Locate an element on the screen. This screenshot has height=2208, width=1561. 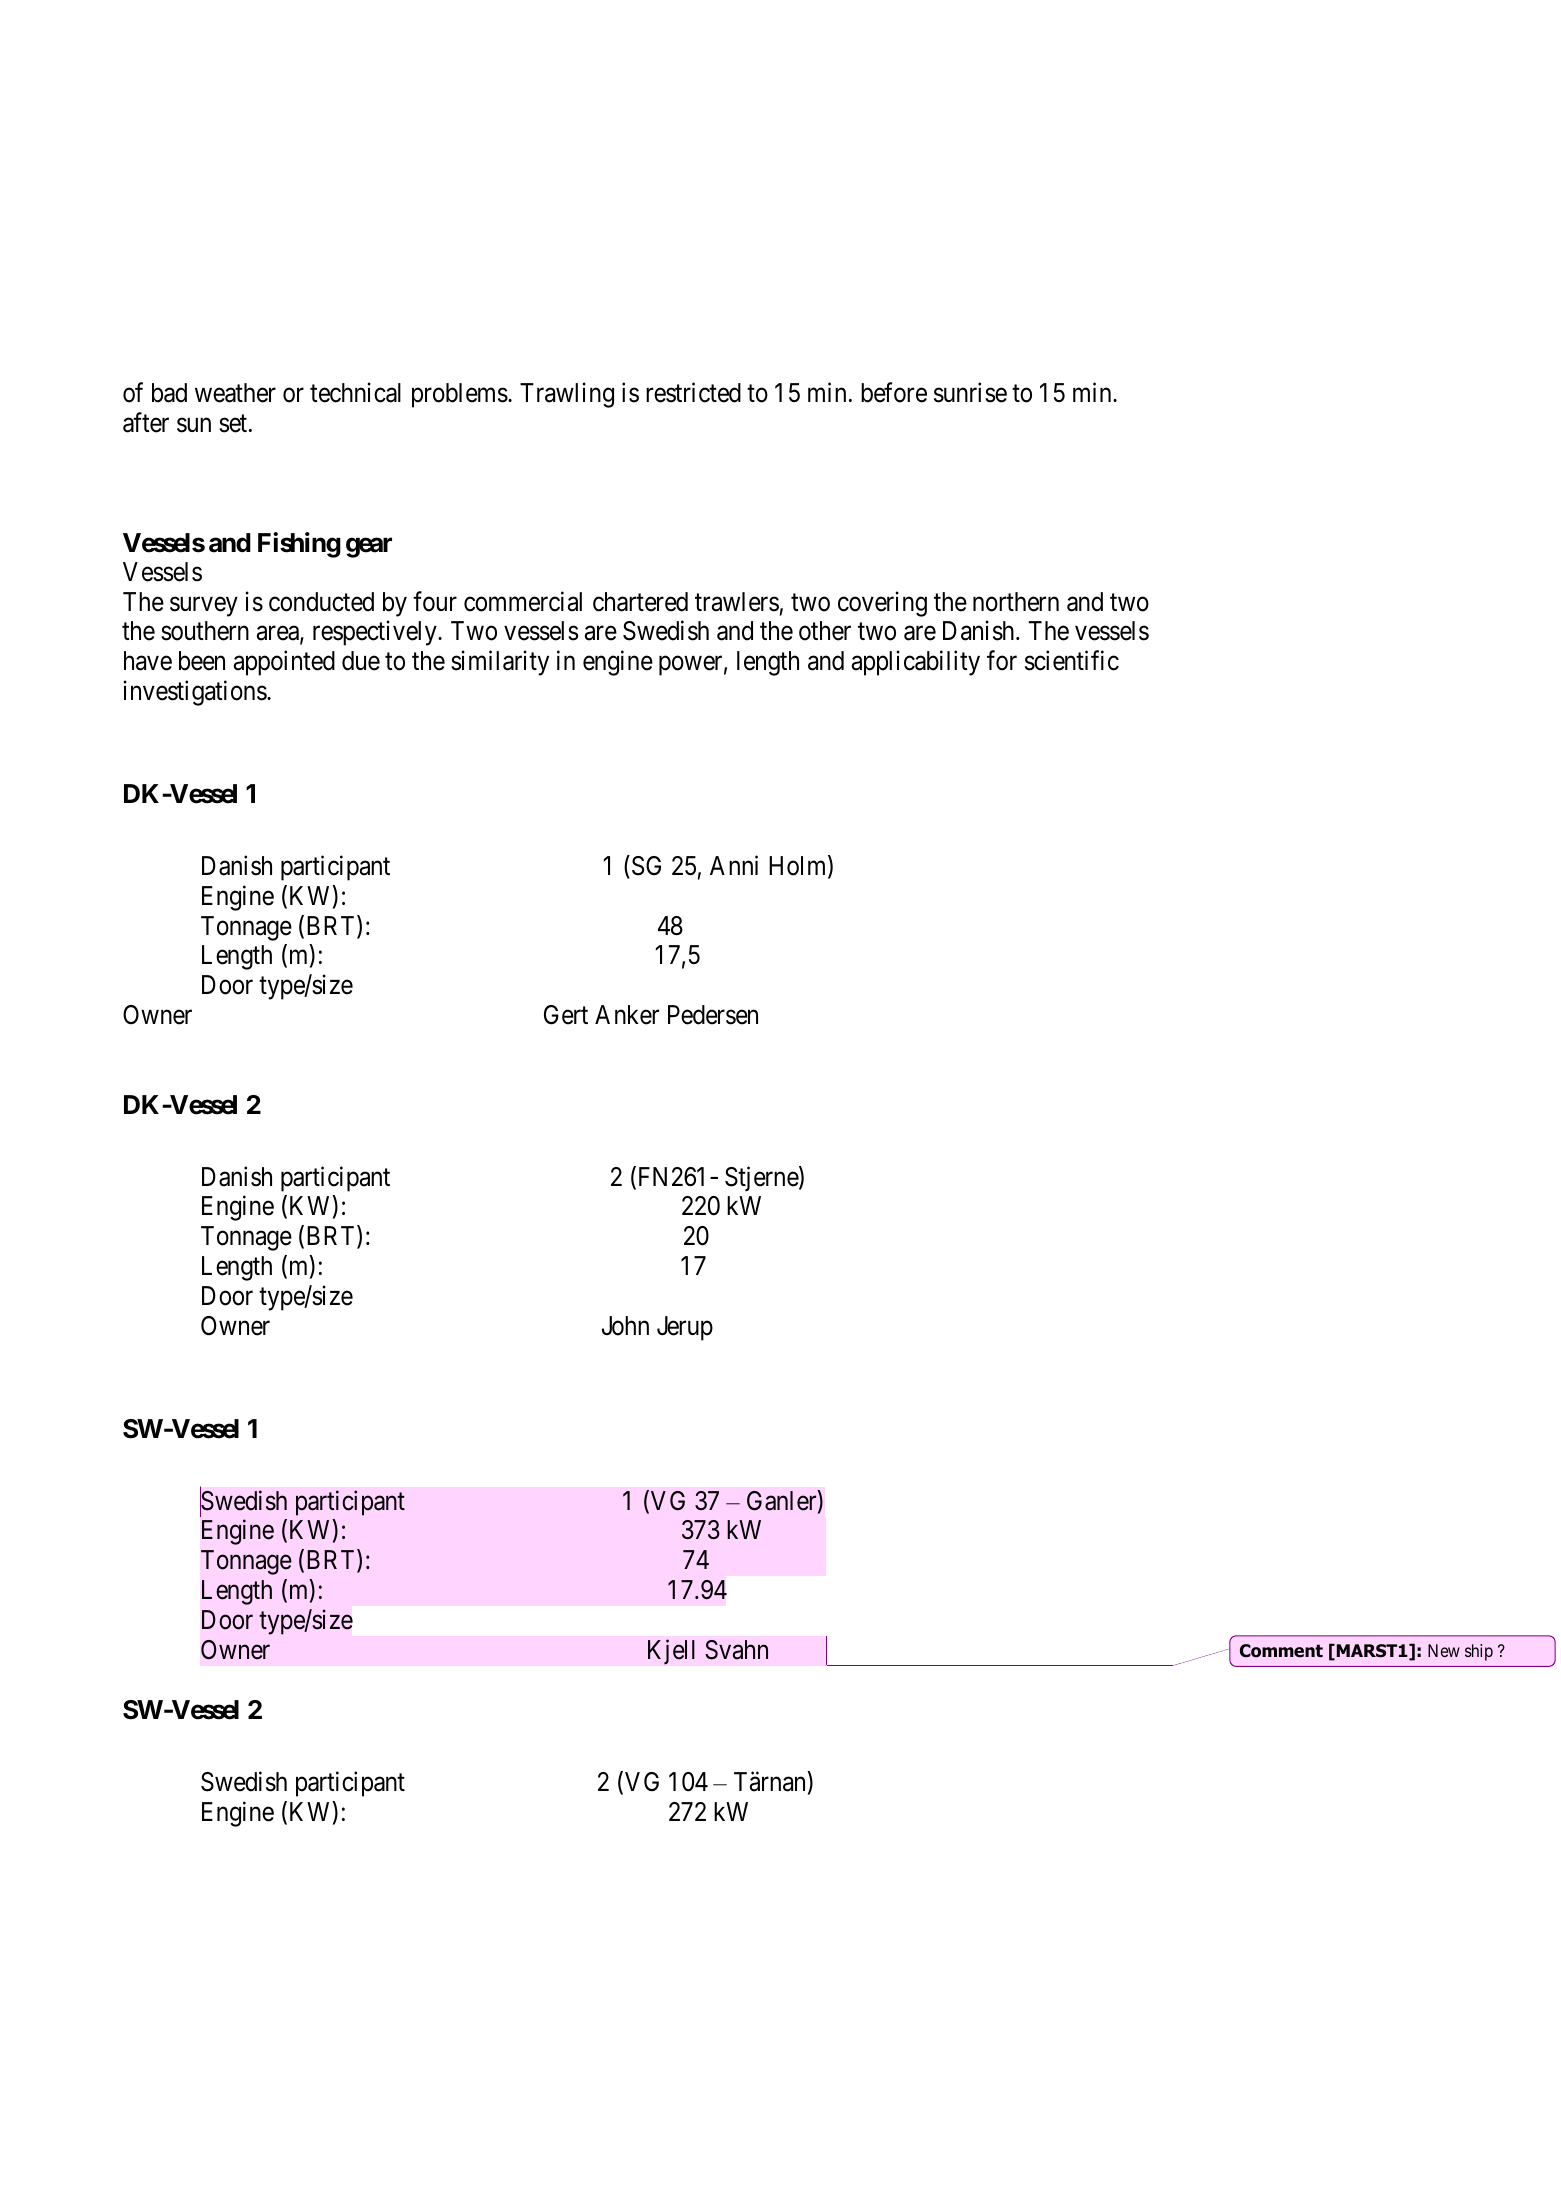
sunrise is located at coordinates (970, 392).
